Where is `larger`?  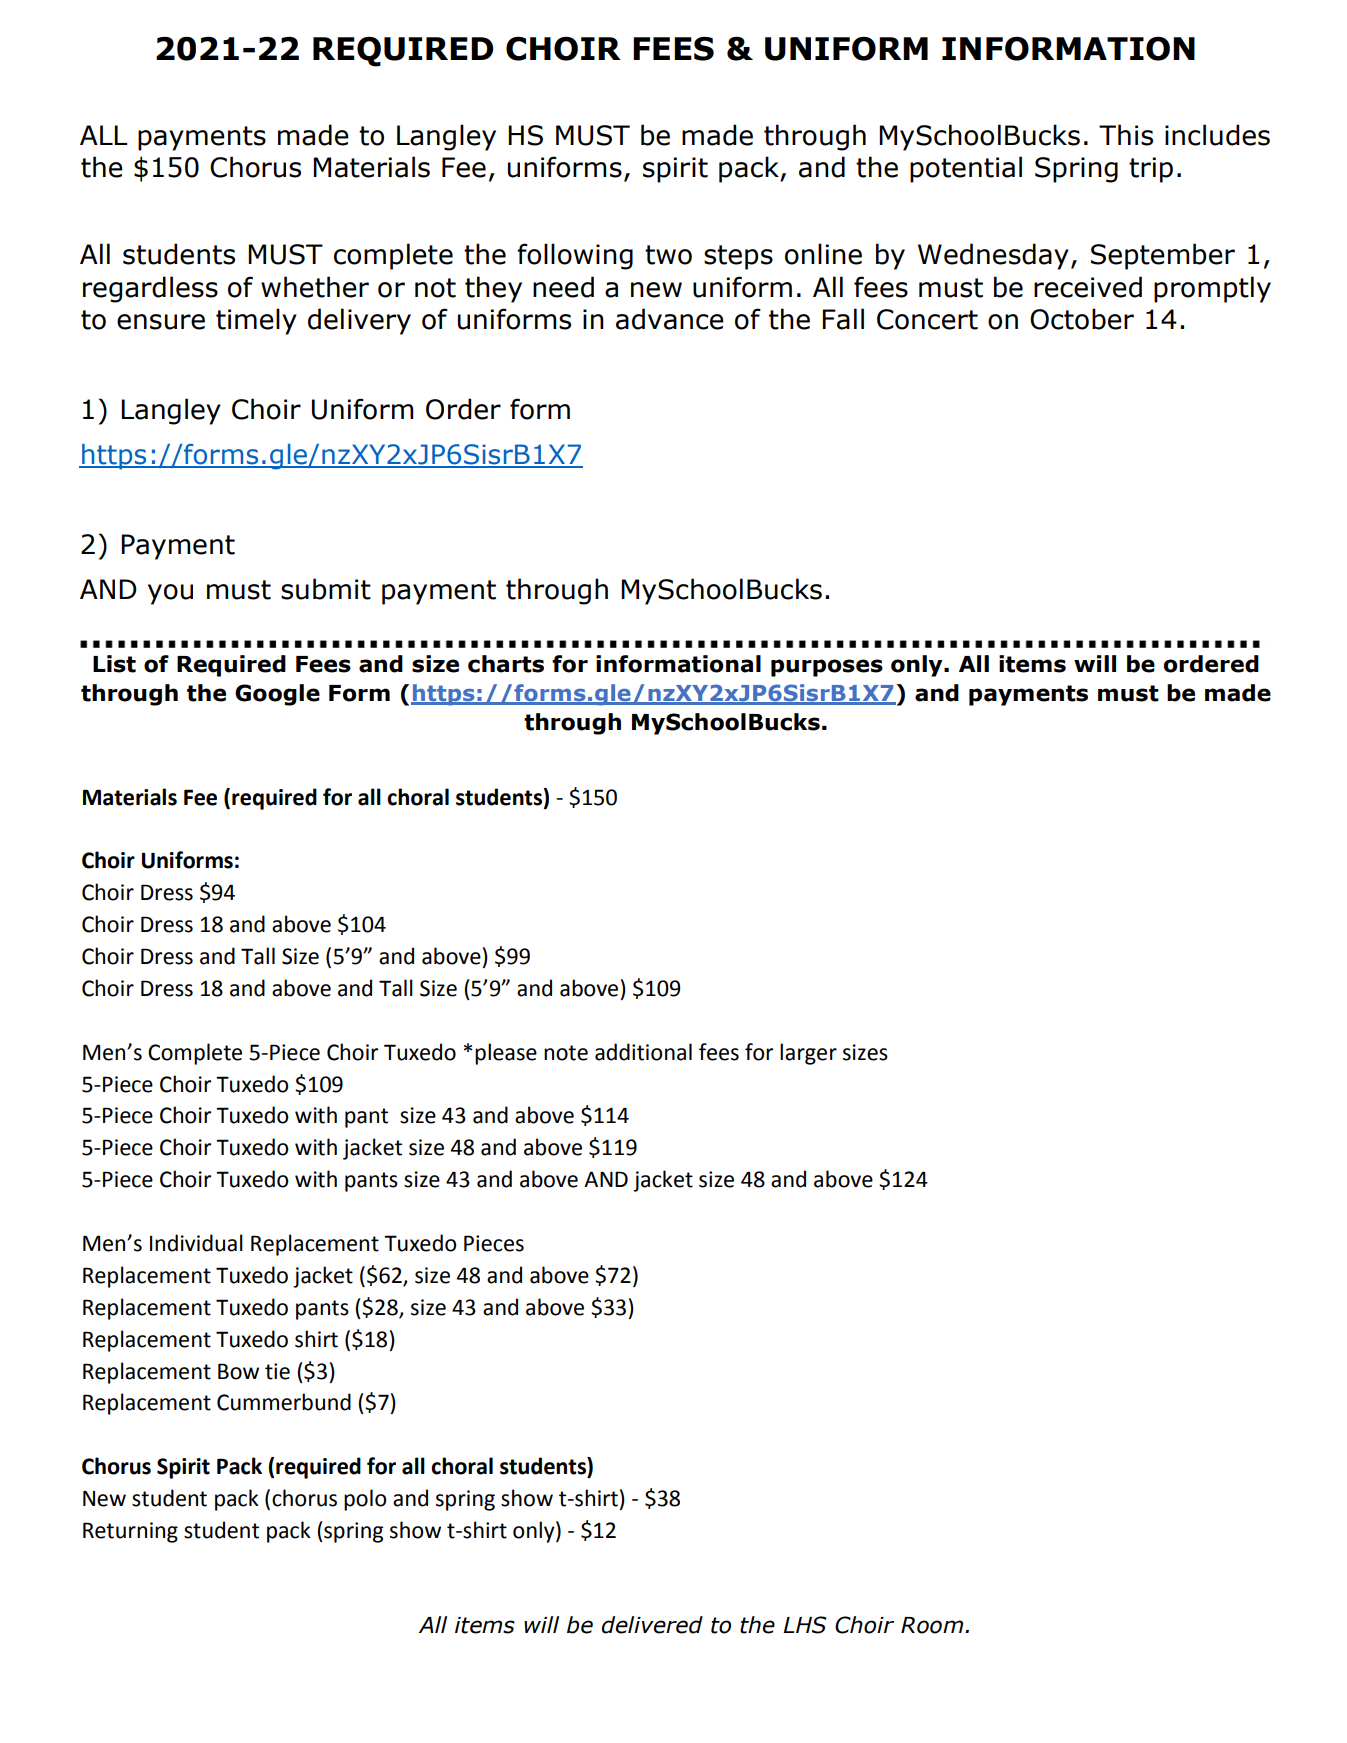
larger is located at coordinates (808, 1054).
